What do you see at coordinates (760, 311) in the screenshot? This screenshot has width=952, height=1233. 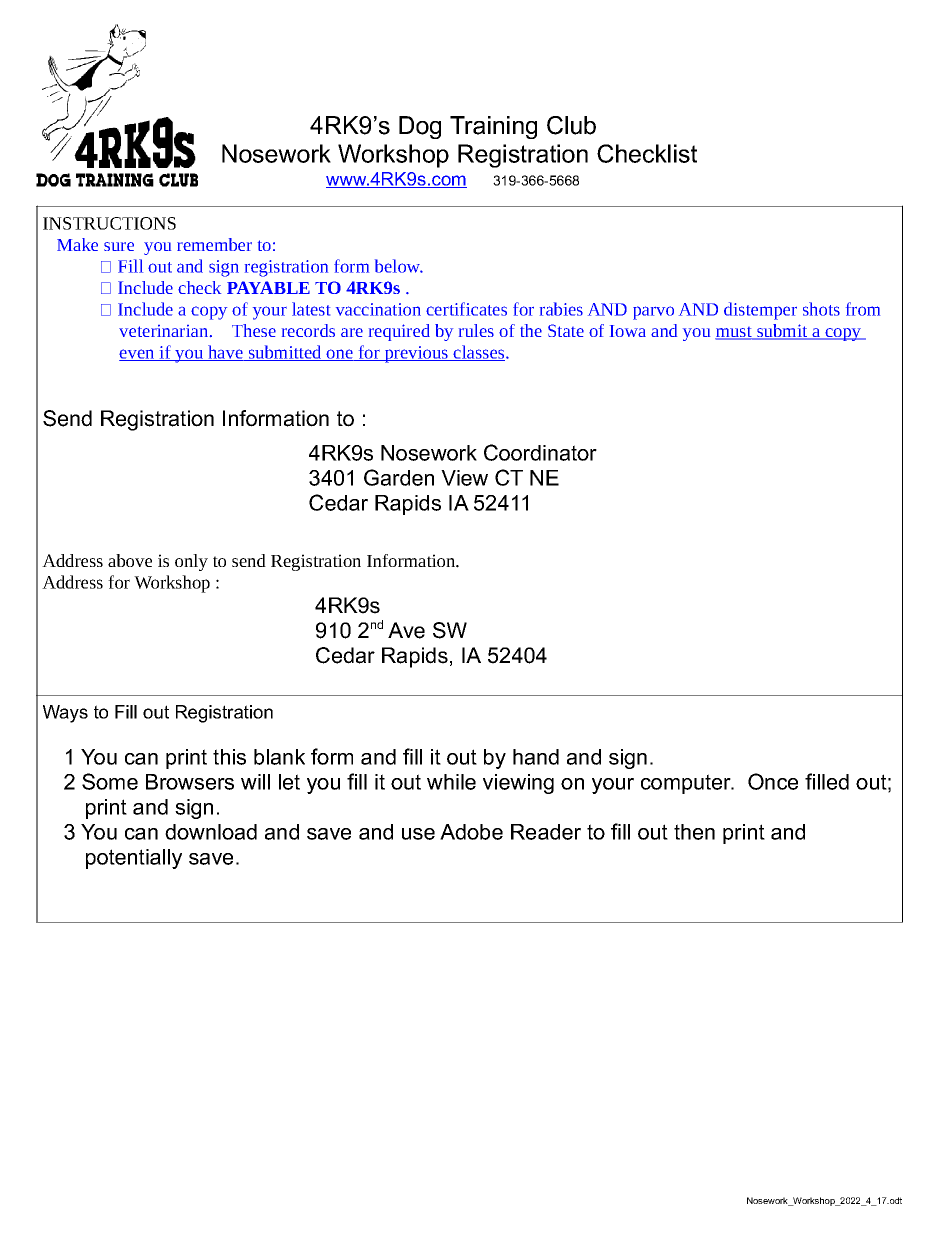 I see `distemper` at bounding box center [760, 311].
